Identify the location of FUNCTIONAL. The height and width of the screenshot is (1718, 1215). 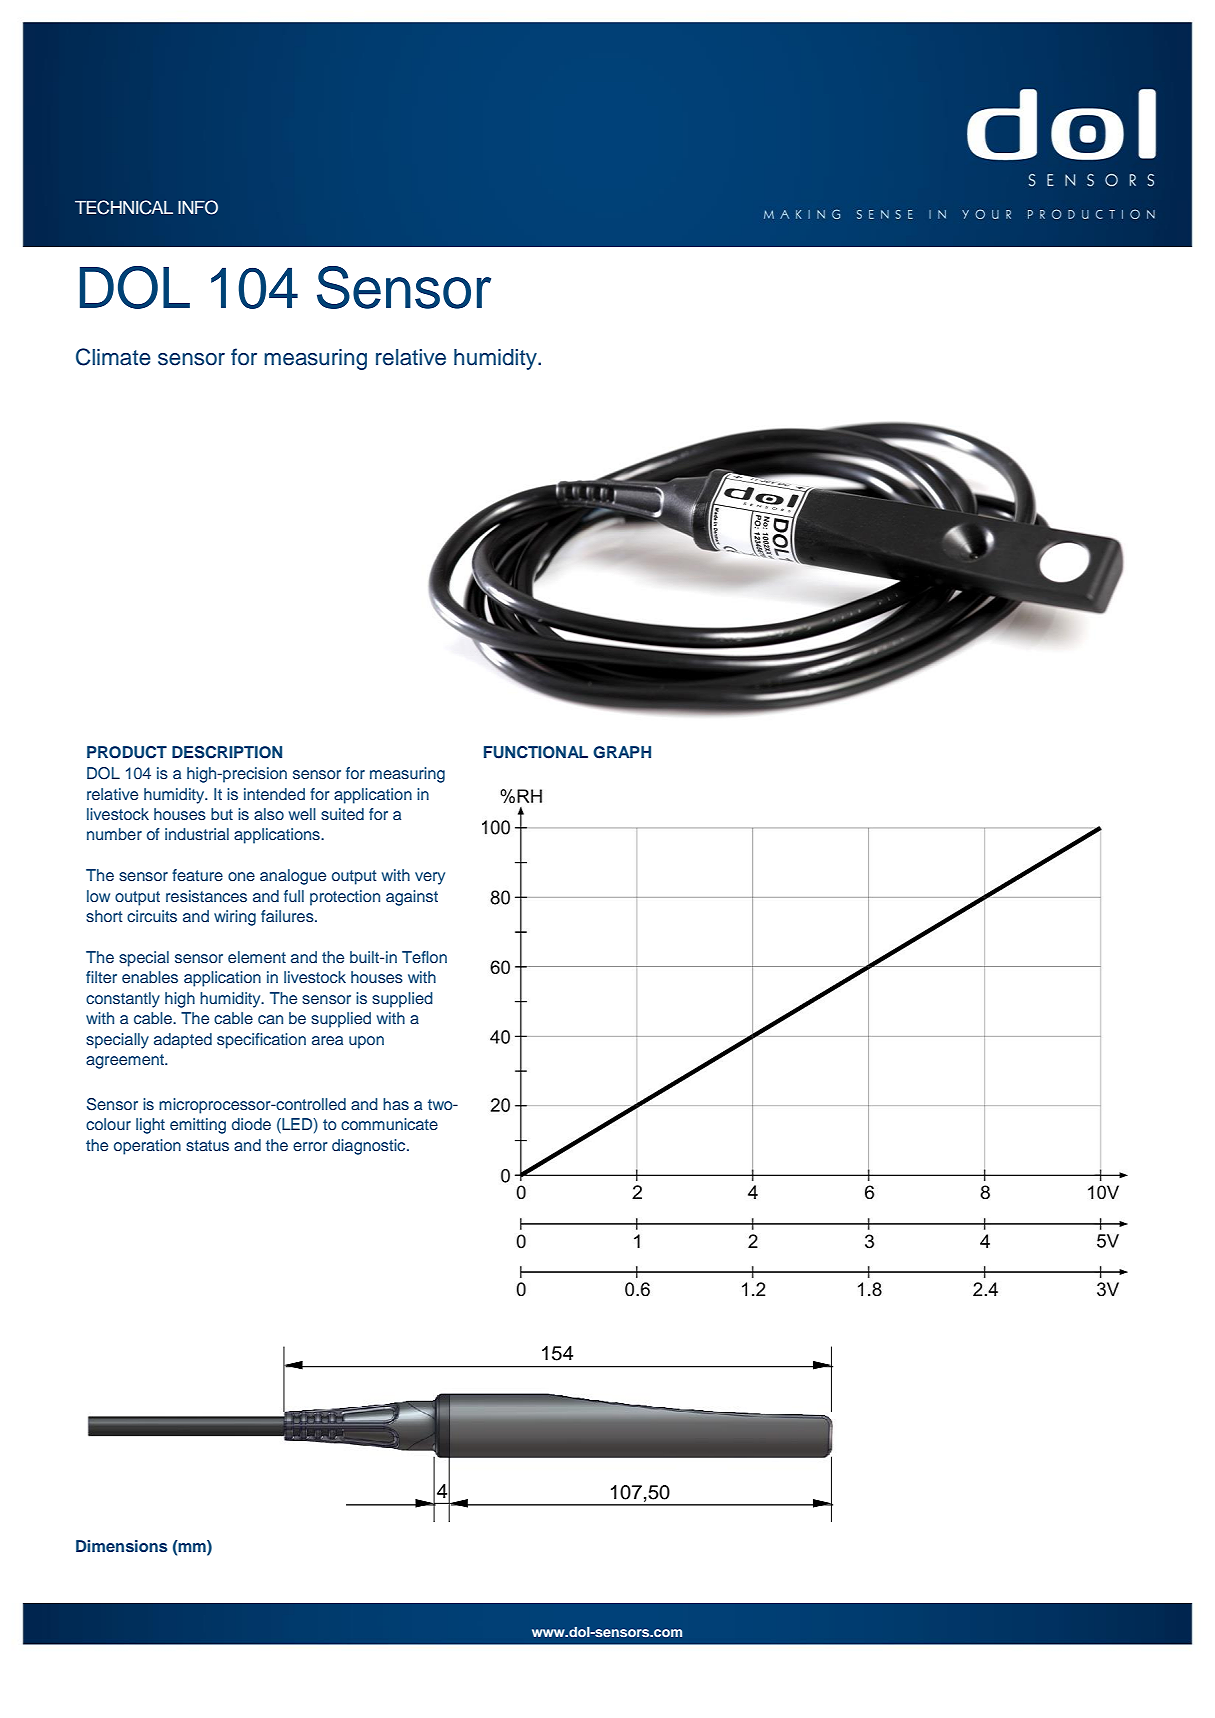
(536, 752).
